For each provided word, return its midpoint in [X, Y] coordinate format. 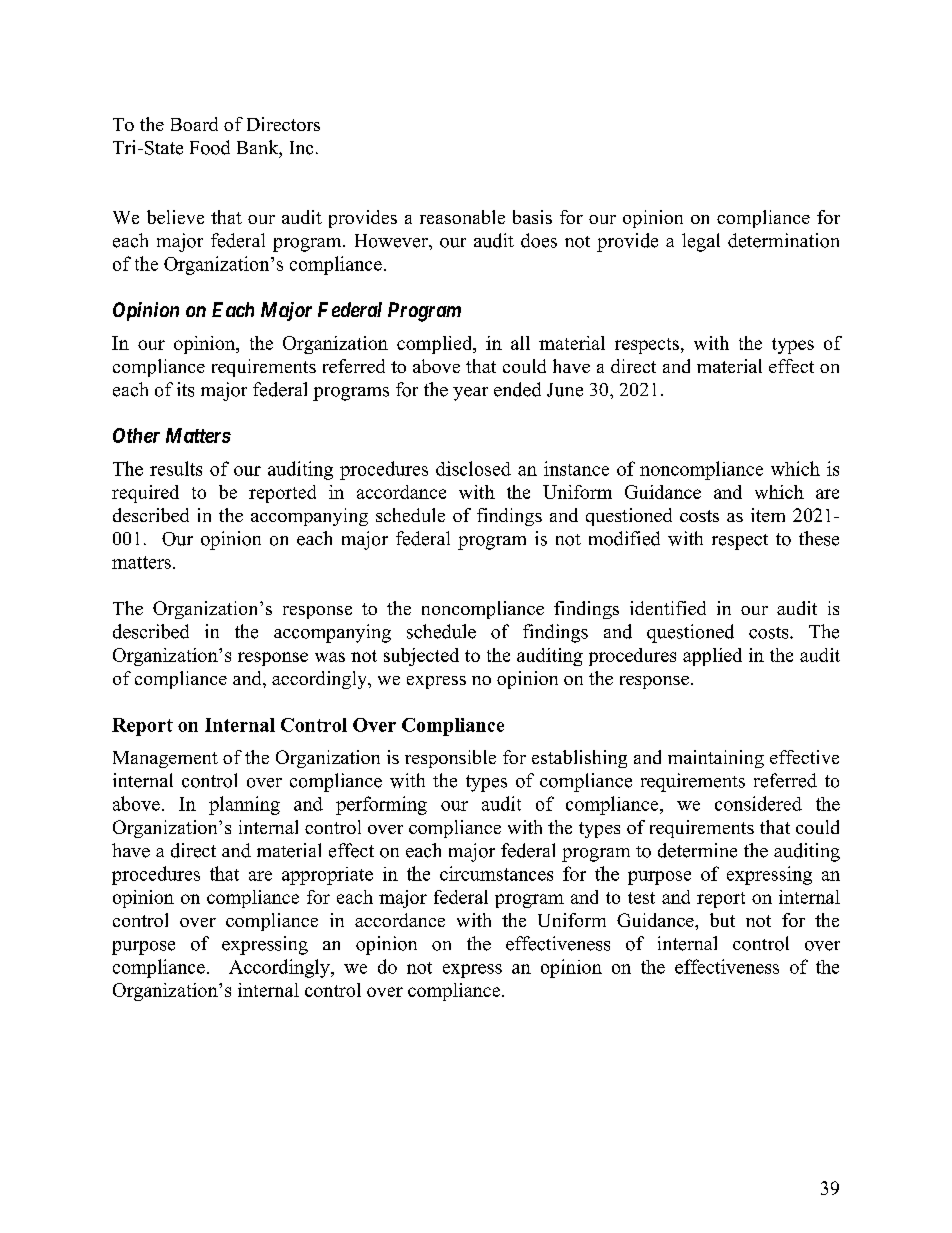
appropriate [327, 876]
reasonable [462, 217]
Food [210, 147]
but [722, 920]
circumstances [496, 873]
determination [783, 240]
